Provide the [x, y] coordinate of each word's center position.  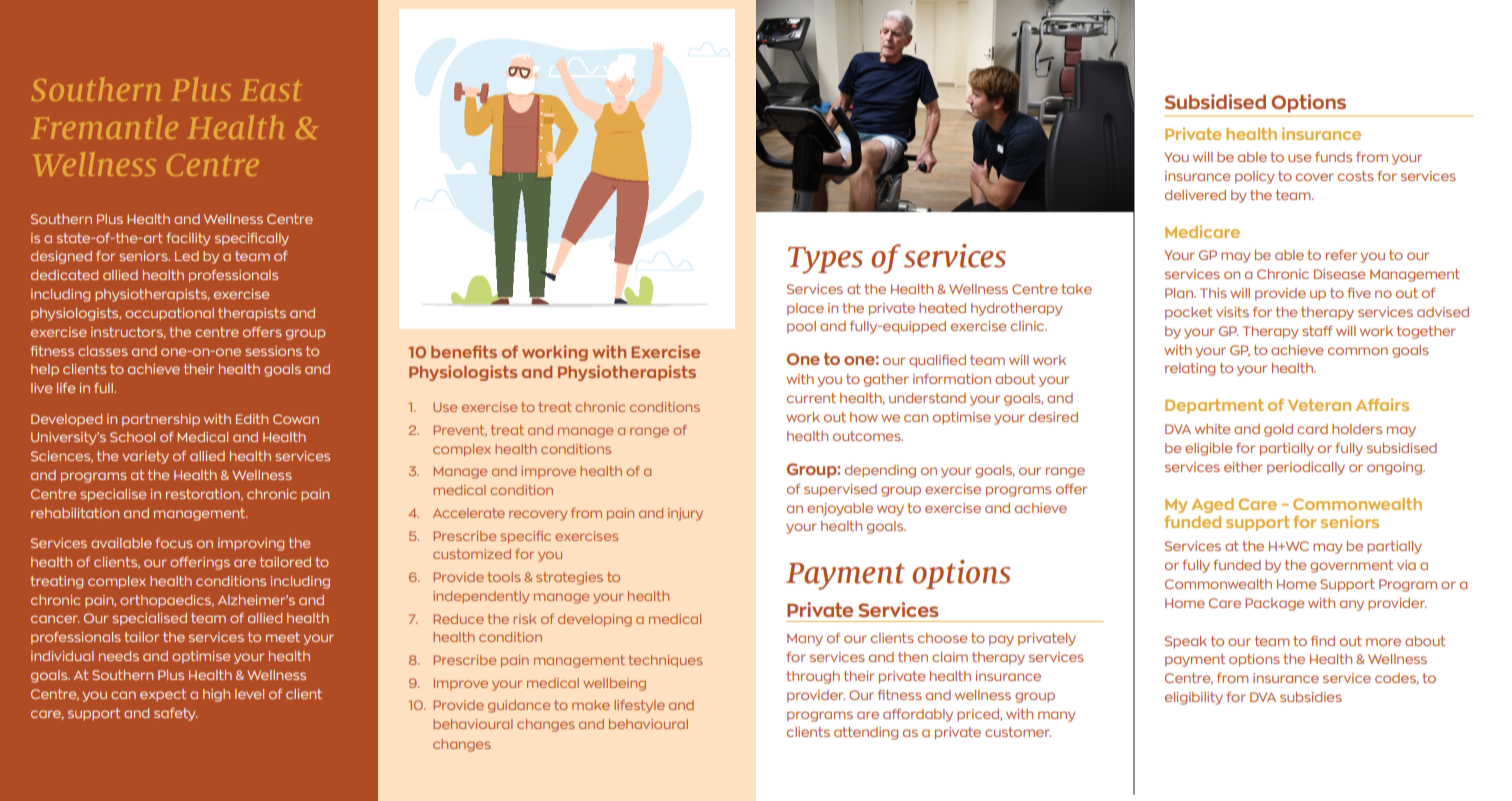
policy [1254, 177]
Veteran [1319, 405]
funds [1333, 157]
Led [187, 256]
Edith [252, 419]
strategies [569, 578]
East [271, 90]
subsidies [1311, 697]
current [811, 398]
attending [866, 733]
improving [251, 544]
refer [1341, 255]
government [1351, 566]
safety [176, 714]
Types [825, 260]
